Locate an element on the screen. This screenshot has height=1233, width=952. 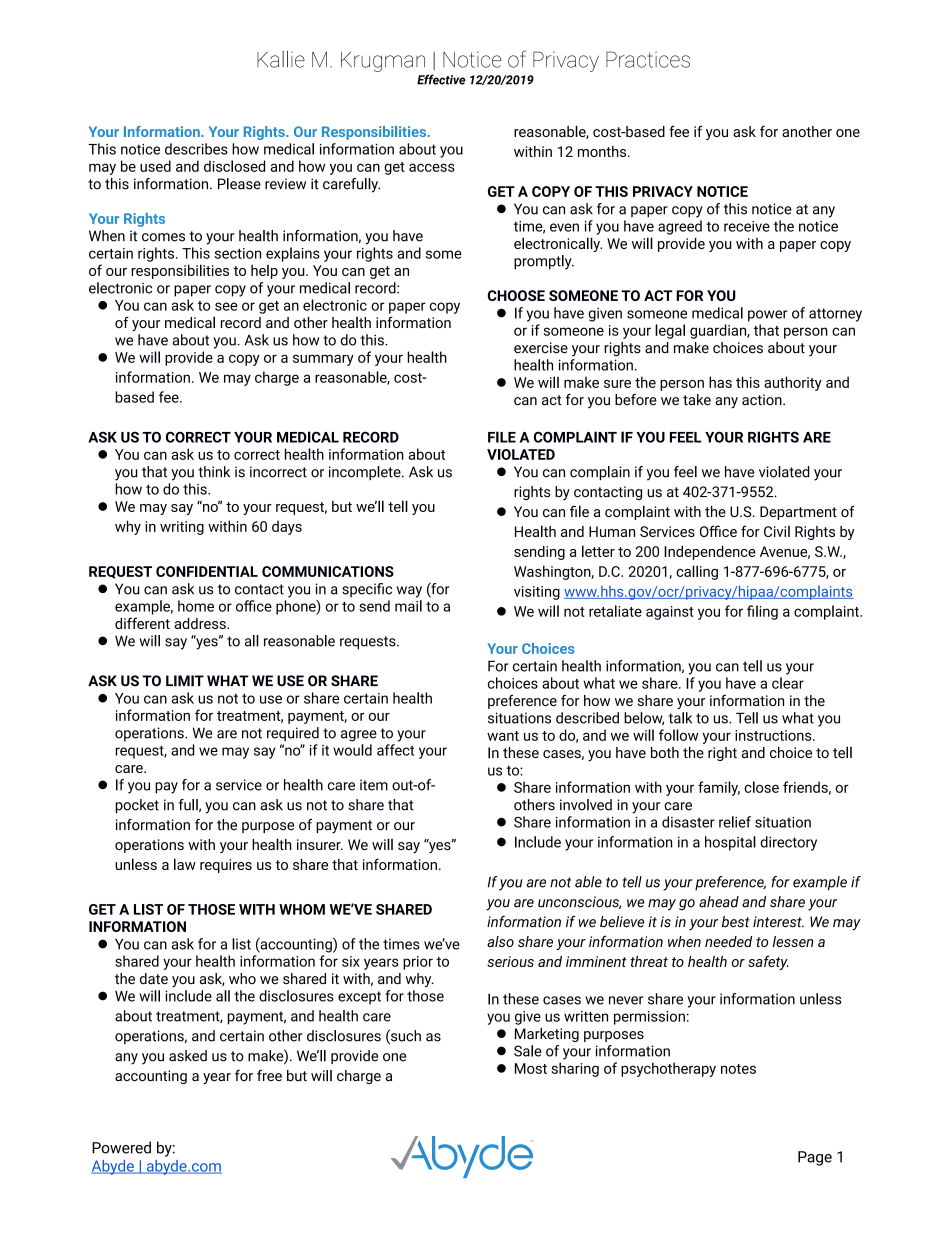
required is located at coordinates (293, 734).
